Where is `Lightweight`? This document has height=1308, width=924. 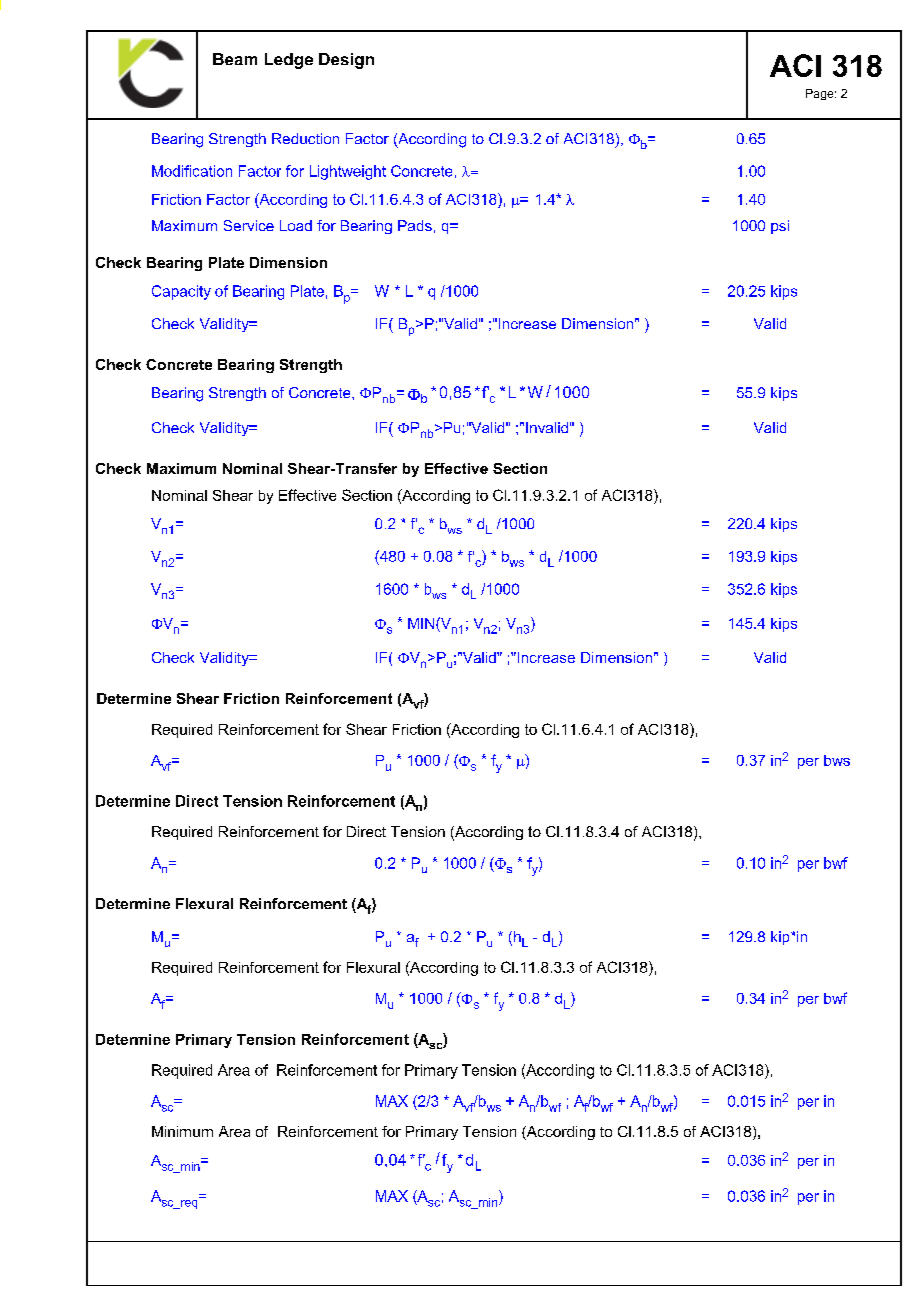 Lightweight is located at coordinates (348, 172).
